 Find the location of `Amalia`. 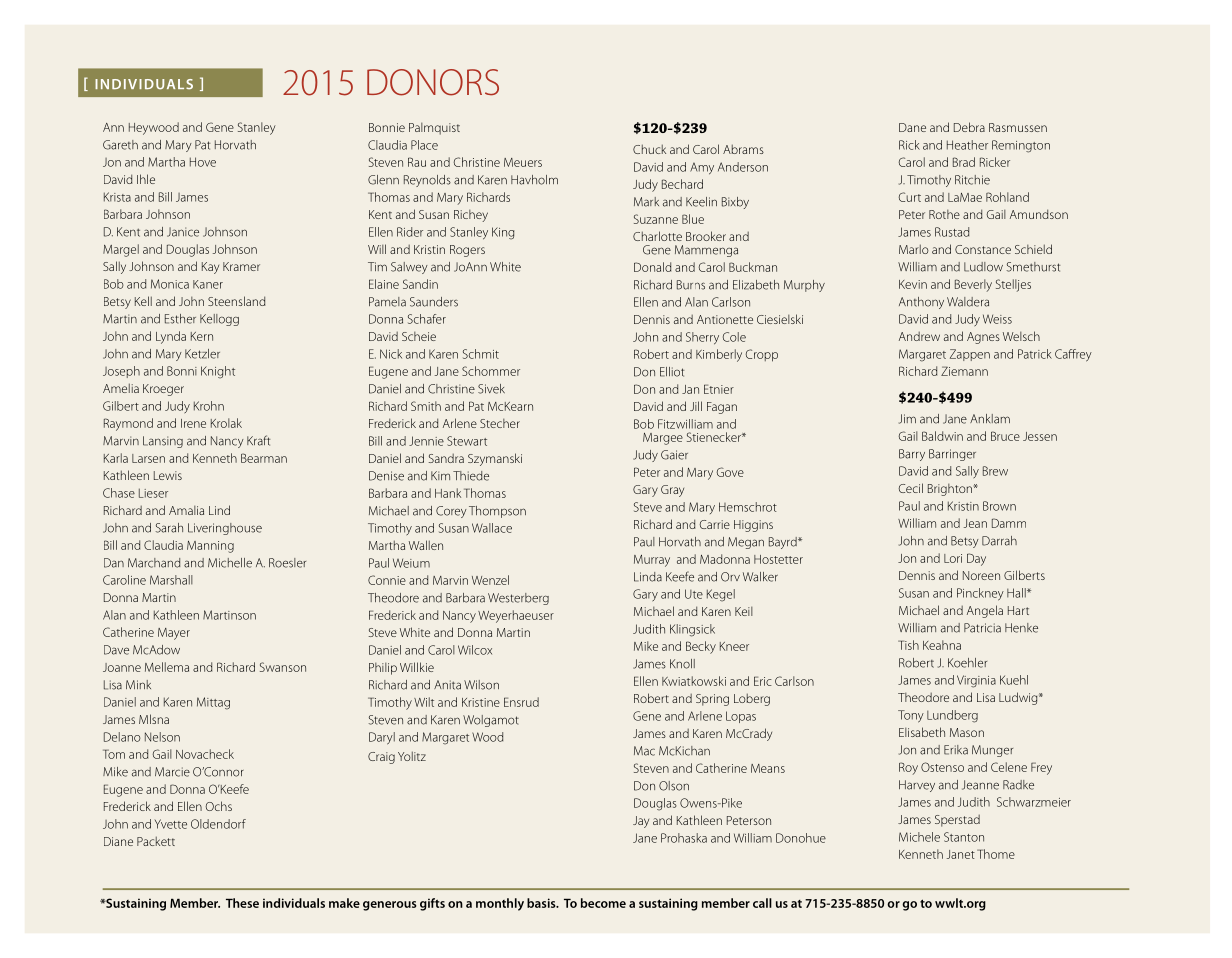

Amalia is located at coordinates (186, 510).
